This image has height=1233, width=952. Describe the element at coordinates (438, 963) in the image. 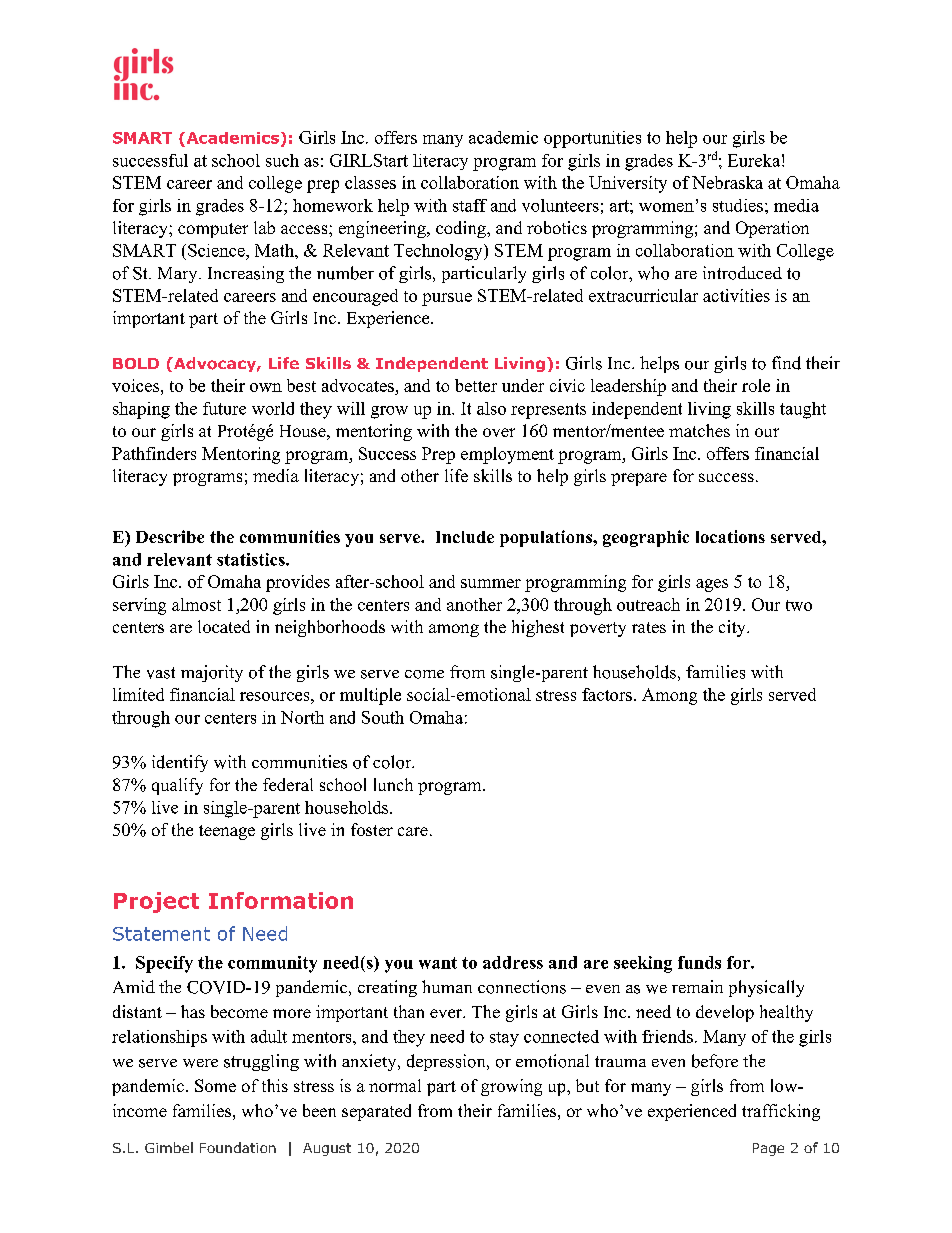

I see `want` at that location.
